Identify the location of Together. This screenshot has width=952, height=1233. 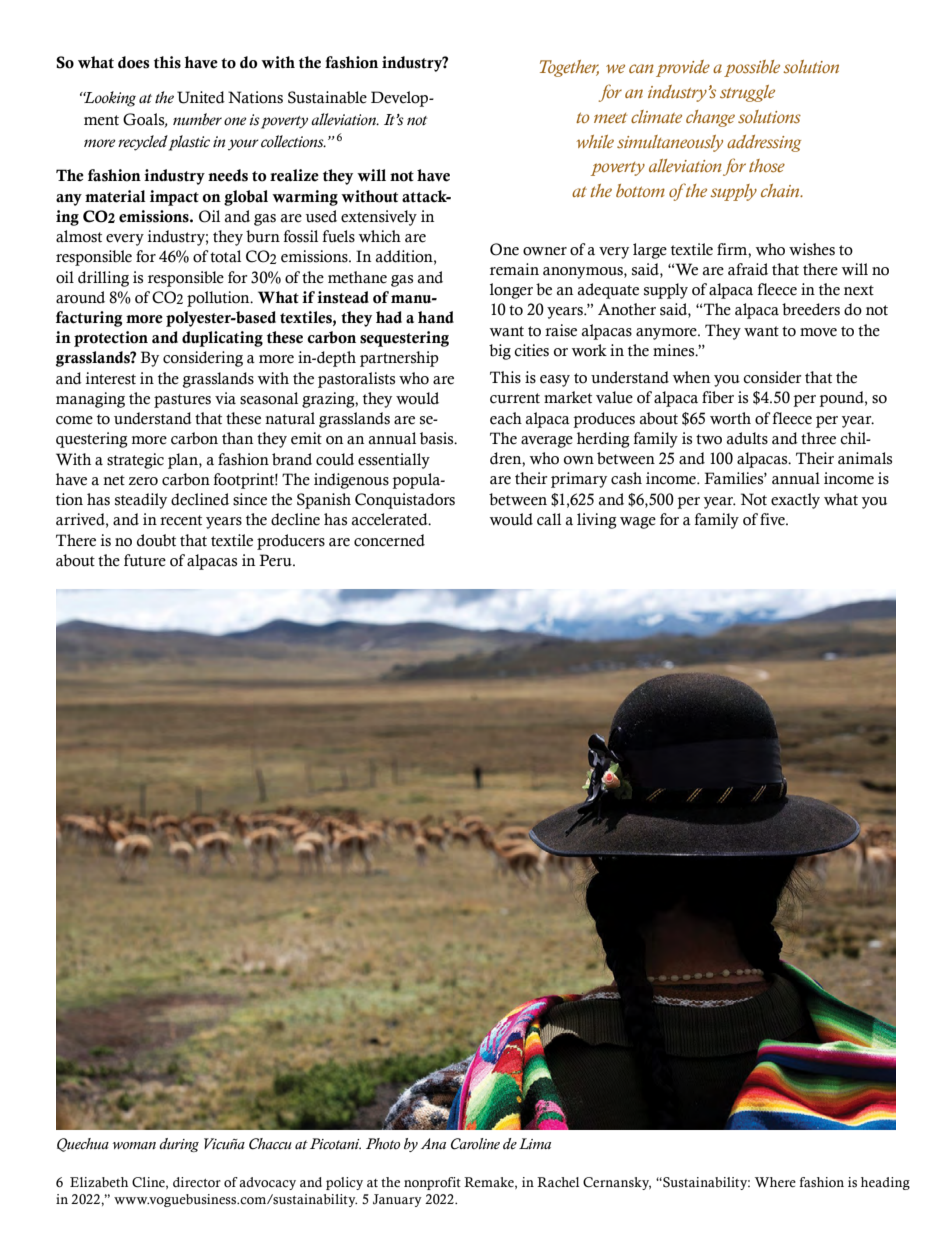
(569, 68).
